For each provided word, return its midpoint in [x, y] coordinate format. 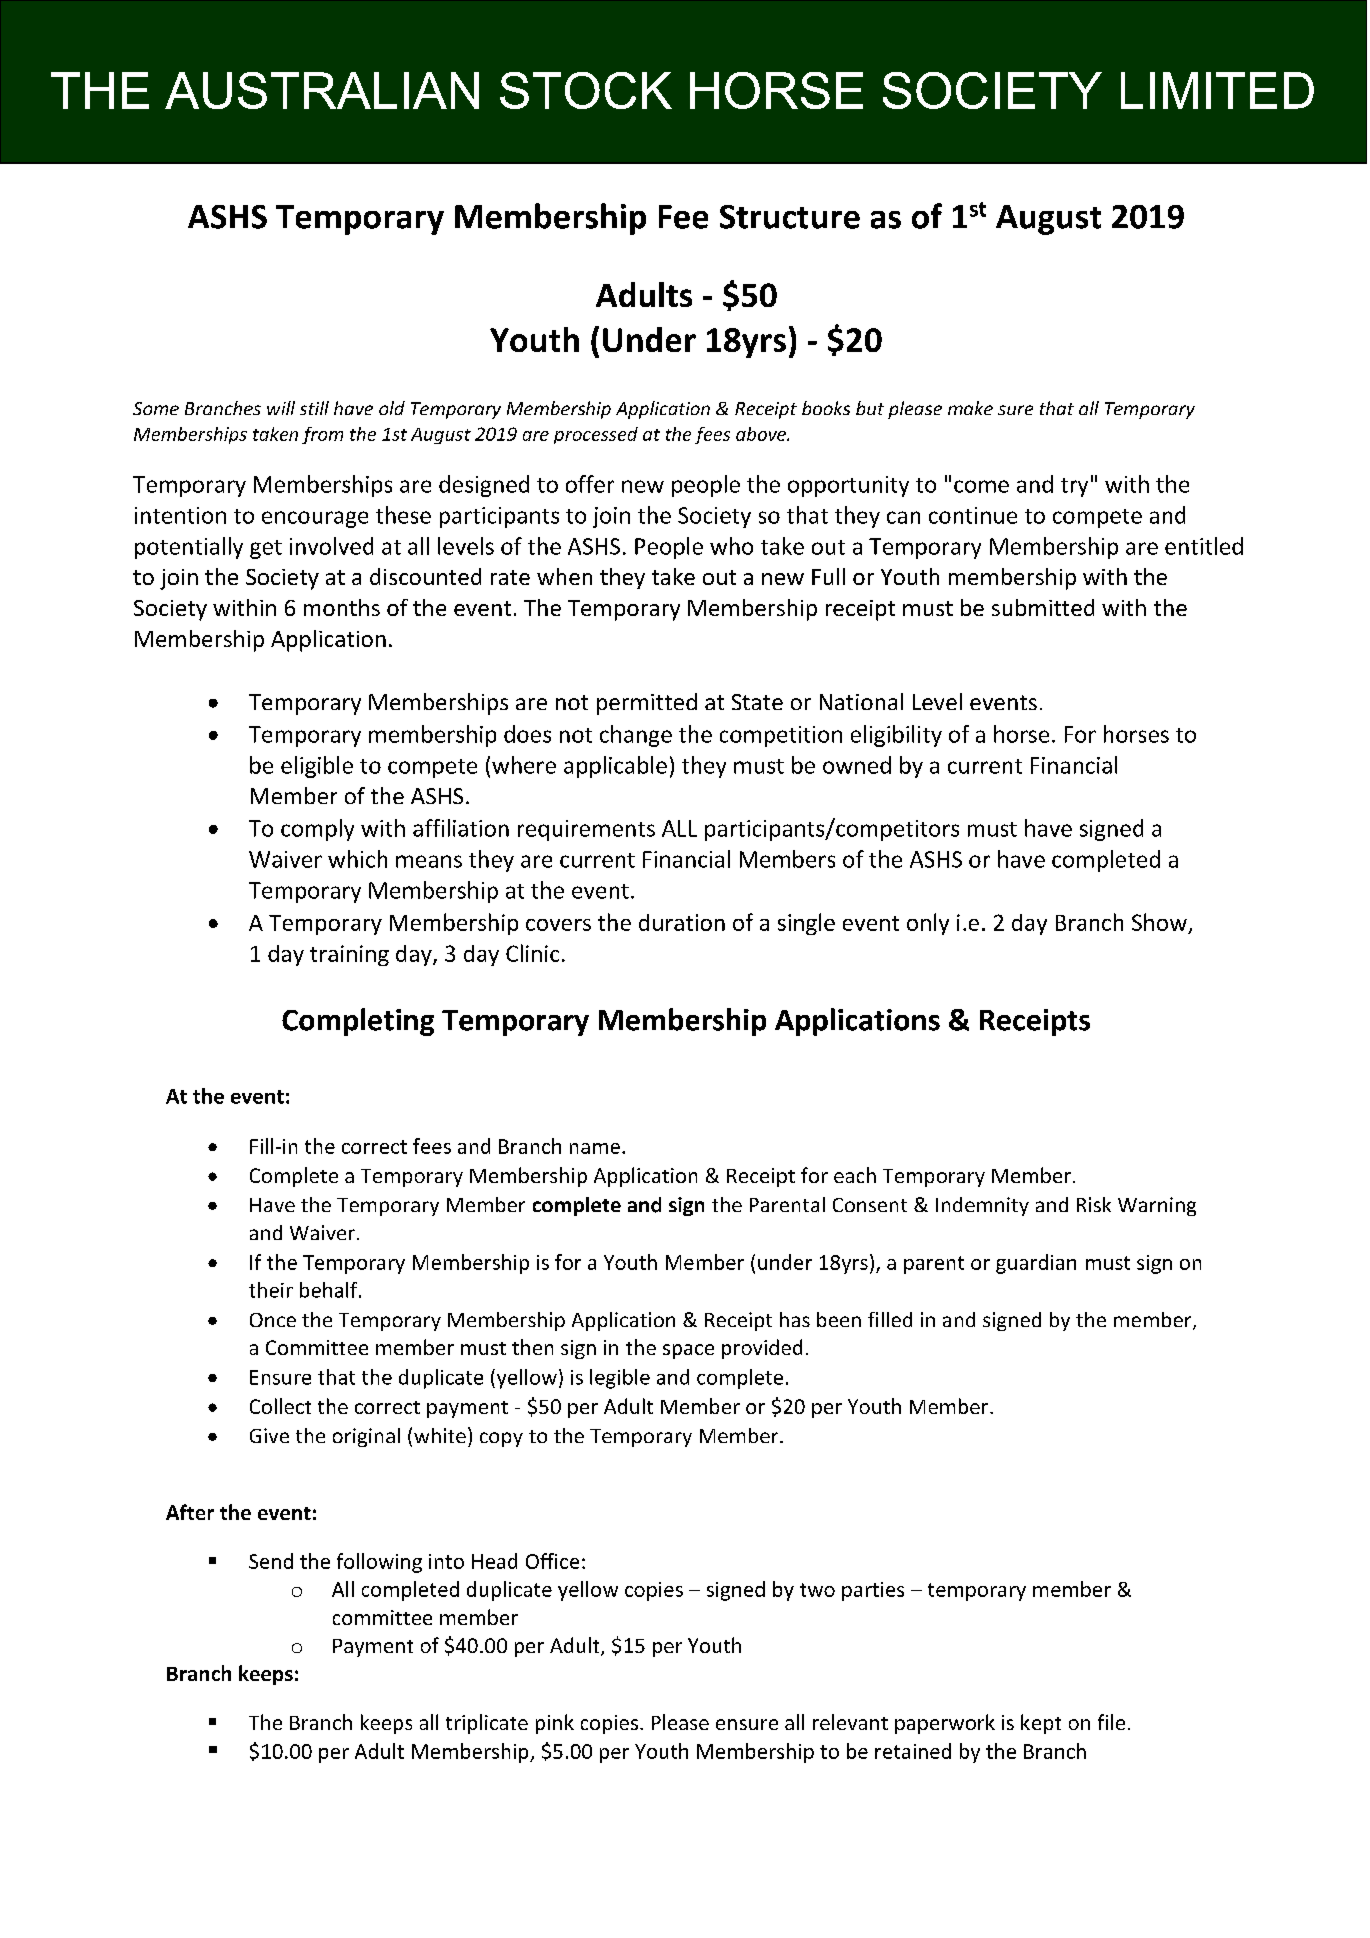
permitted [647, 704]
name [595, 1148]
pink [555, 1724]
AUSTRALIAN [322, 90]
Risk [1094, 1204]
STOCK [586, 90]
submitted [1043, 607]
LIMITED [1217, 90]
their [271, 1290]
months [342, 607]
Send [271, 1561]
